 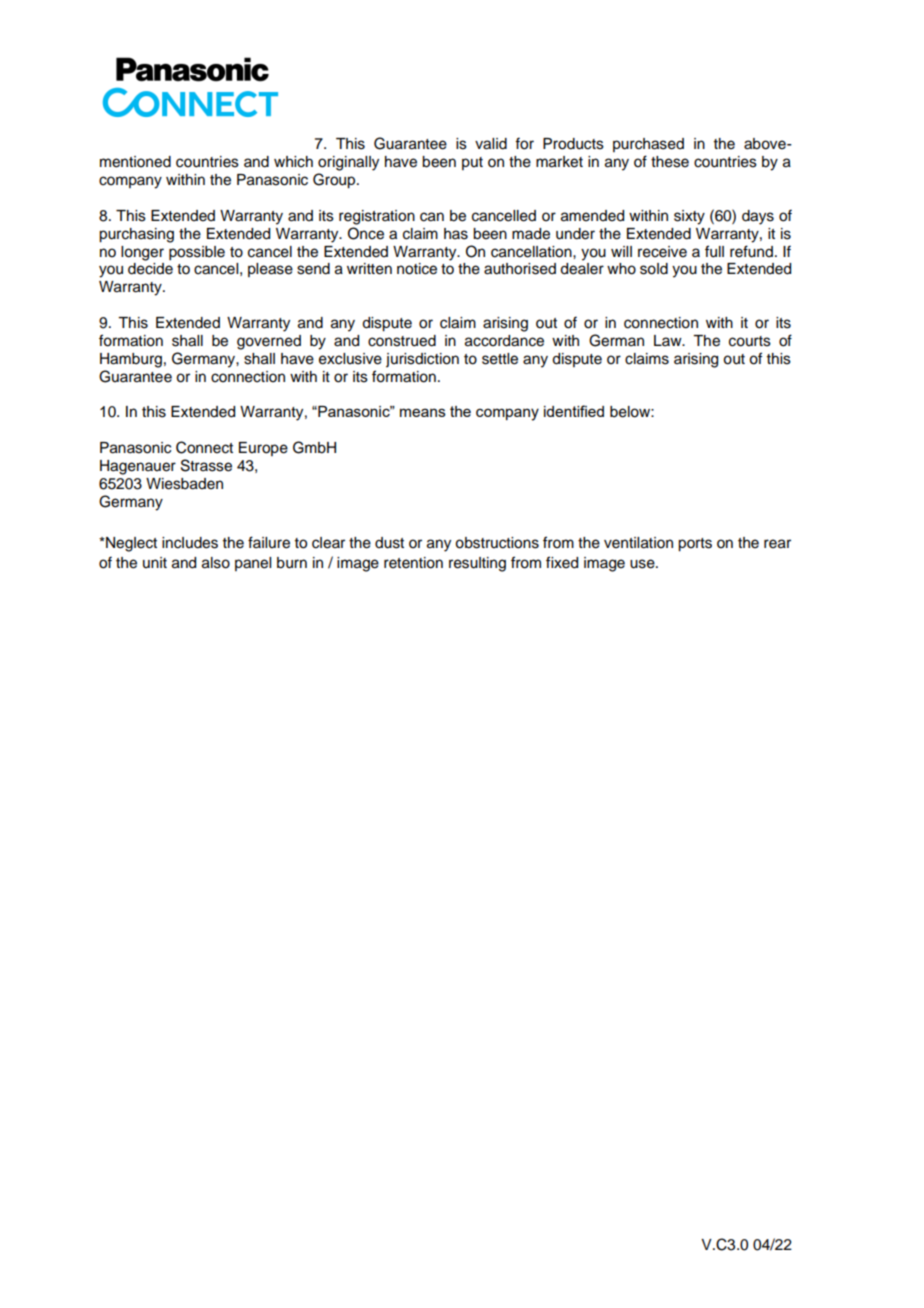 I want to click on notice, so click(x=417, y=269).
